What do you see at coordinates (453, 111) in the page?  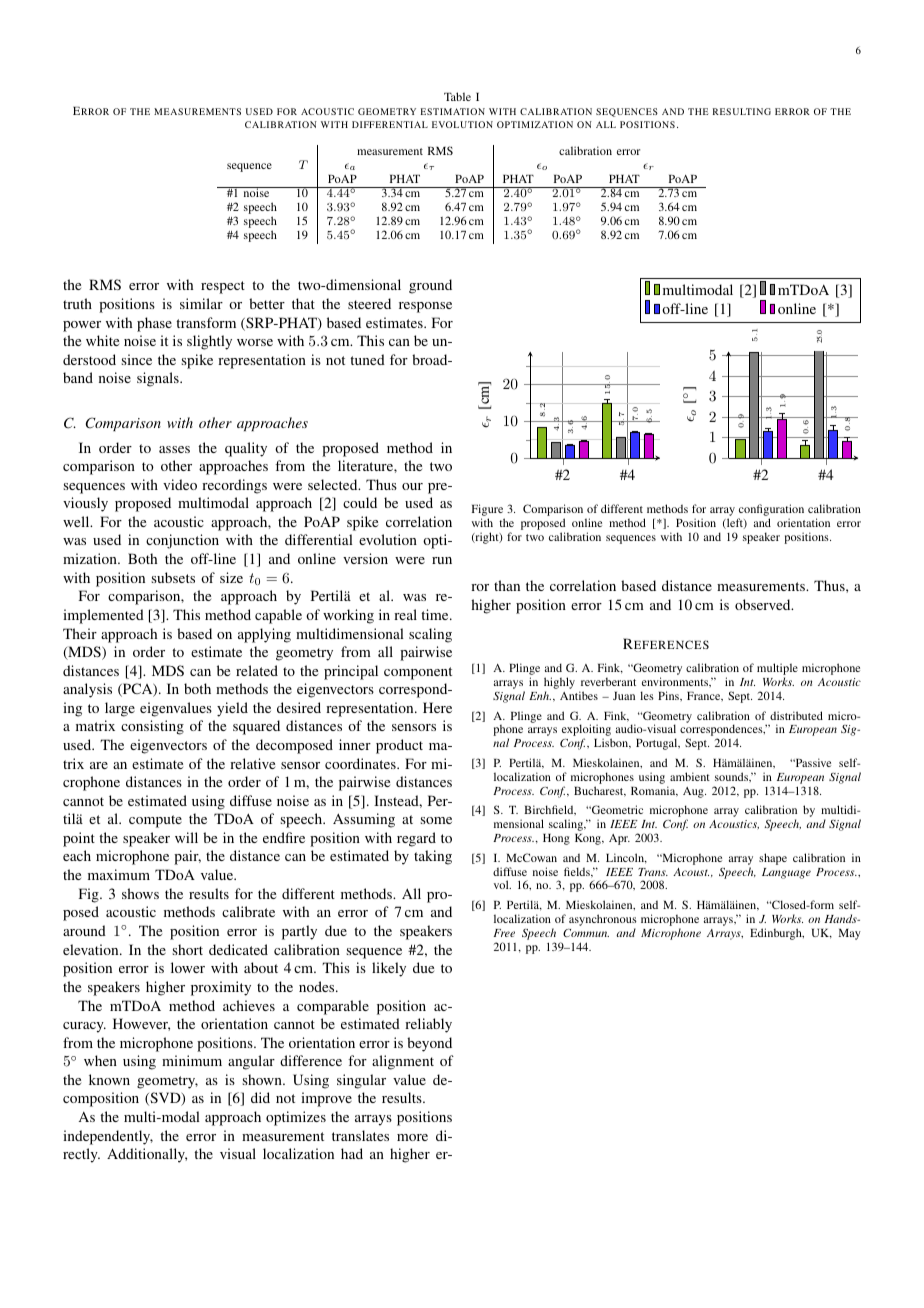 I see `ESTIMATION` at bounding box center [453, 111].
